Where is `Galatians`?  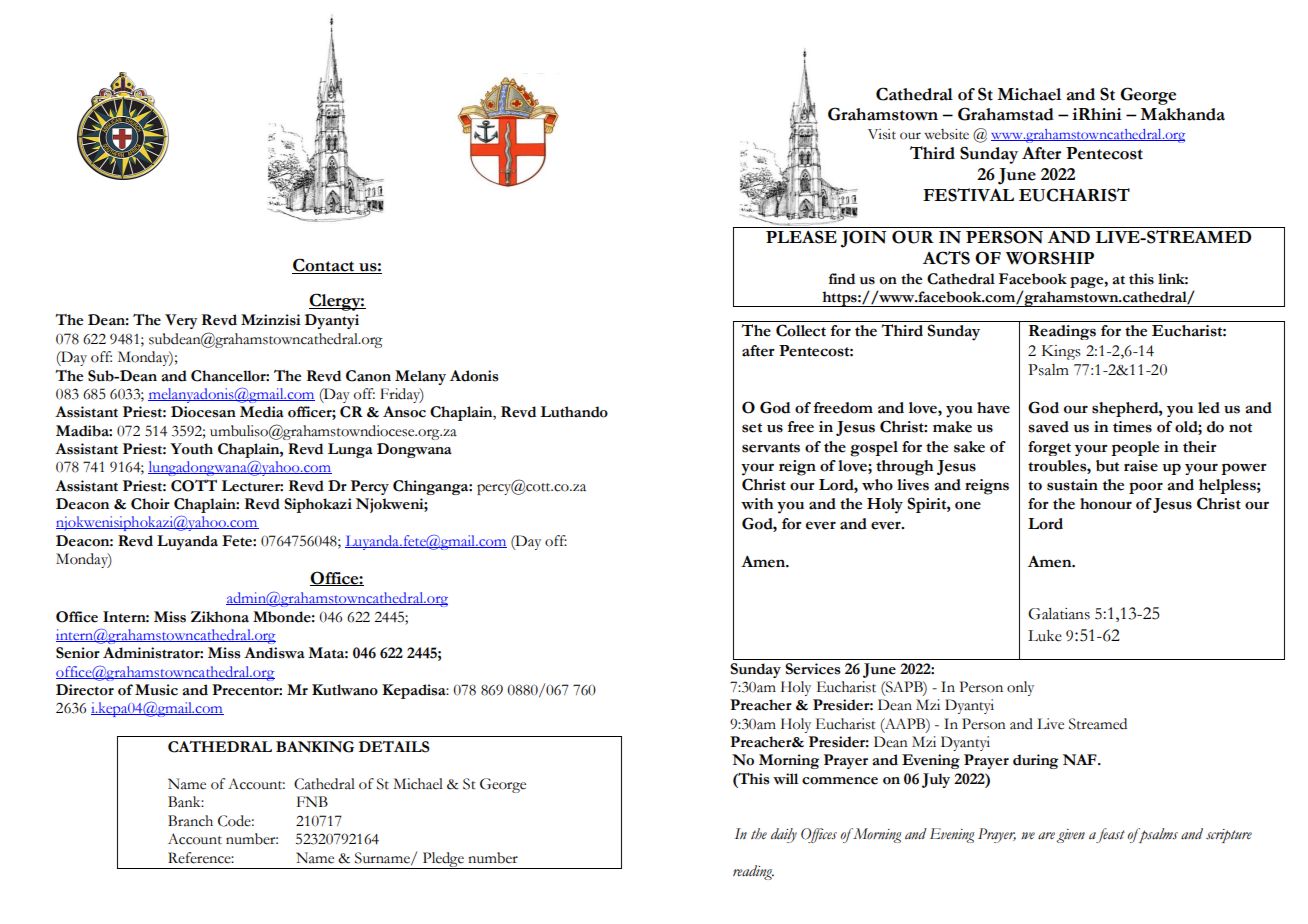
Galatians is located at coordinates (1059, 614).
